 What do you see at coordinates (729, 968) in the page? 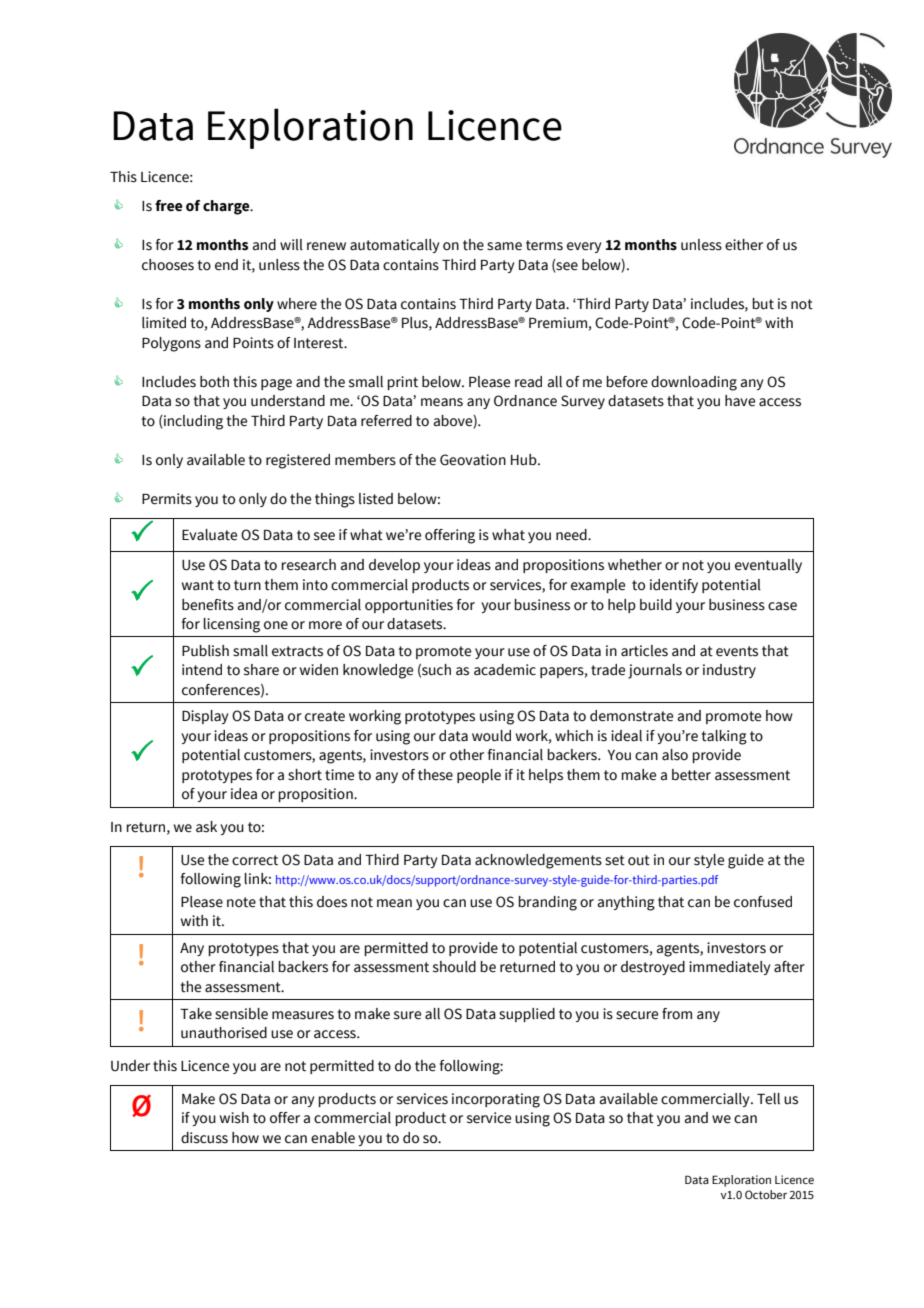
I see `immediately` at bounding box center [729, 968].
